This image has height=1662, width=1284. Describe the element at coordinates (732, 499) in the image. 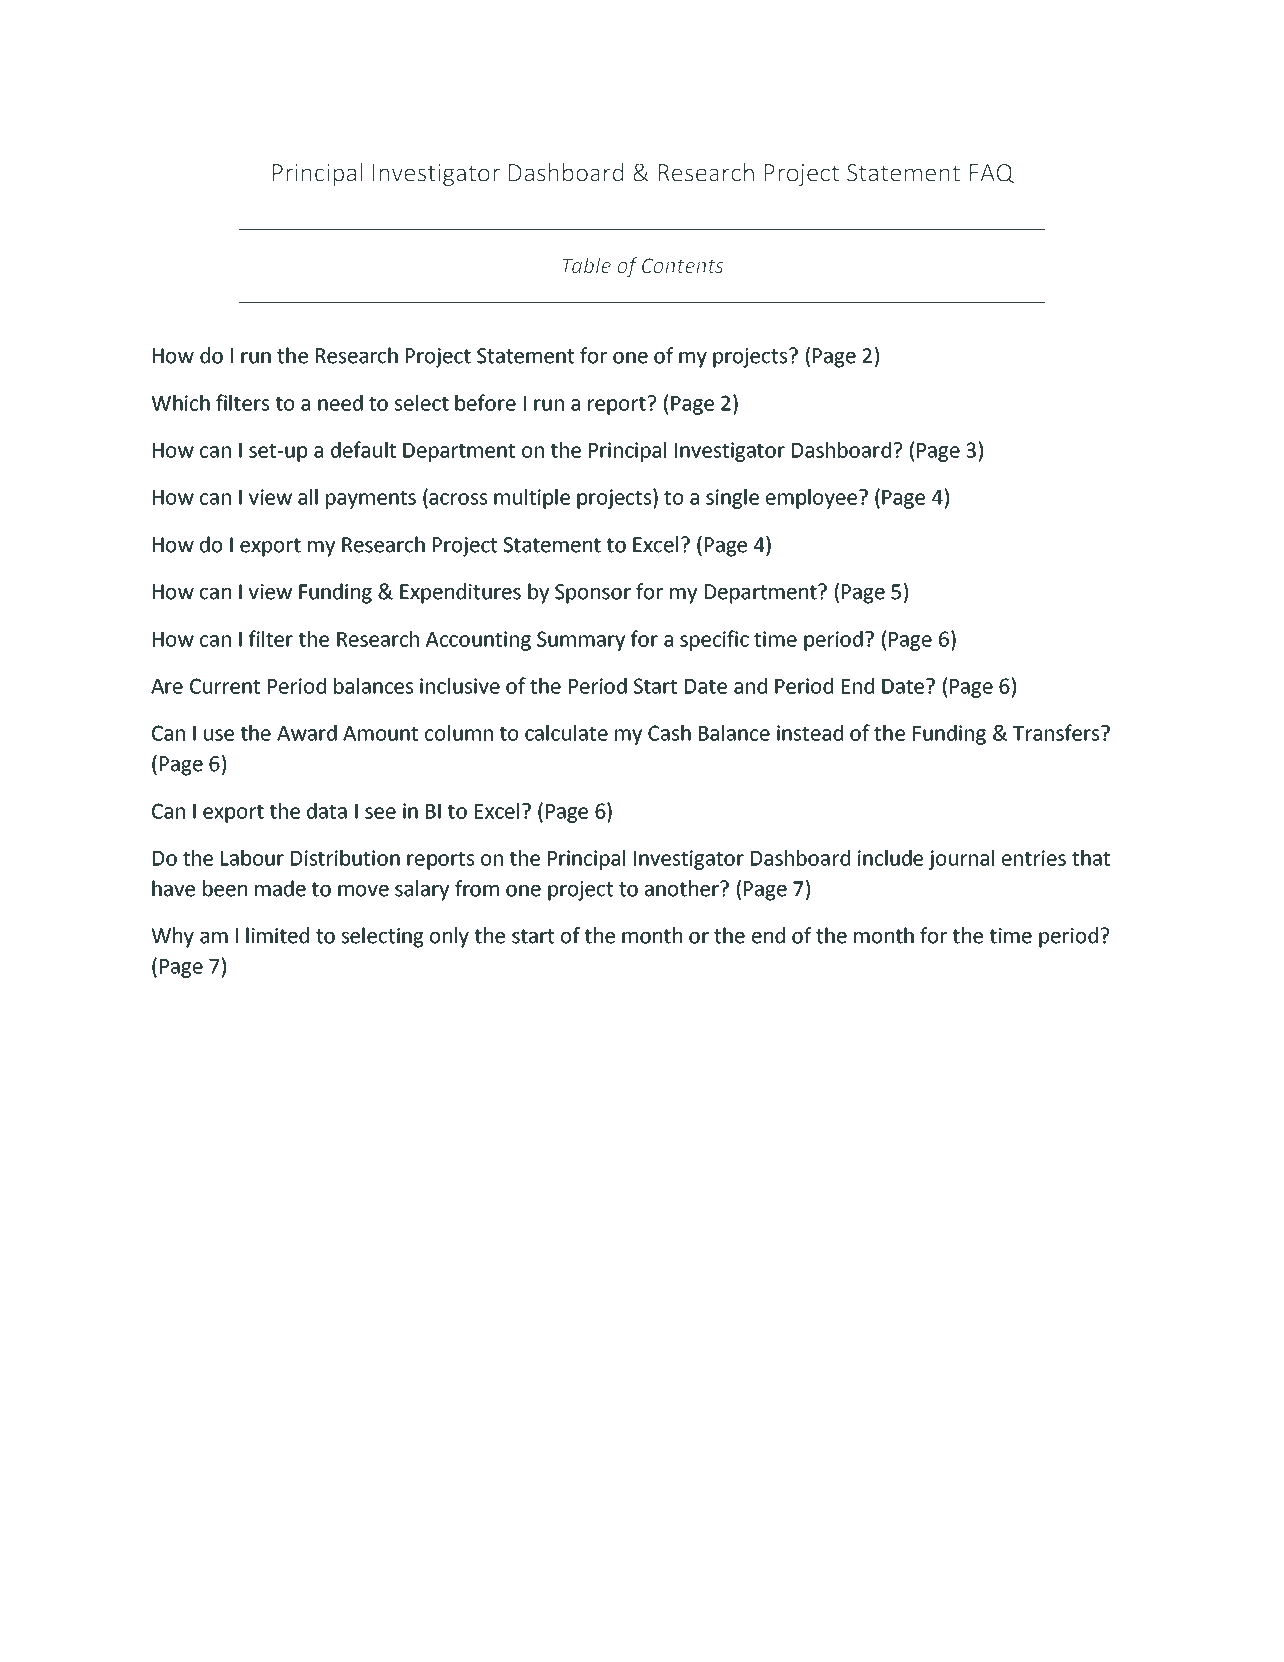

I see `single` at that location.
